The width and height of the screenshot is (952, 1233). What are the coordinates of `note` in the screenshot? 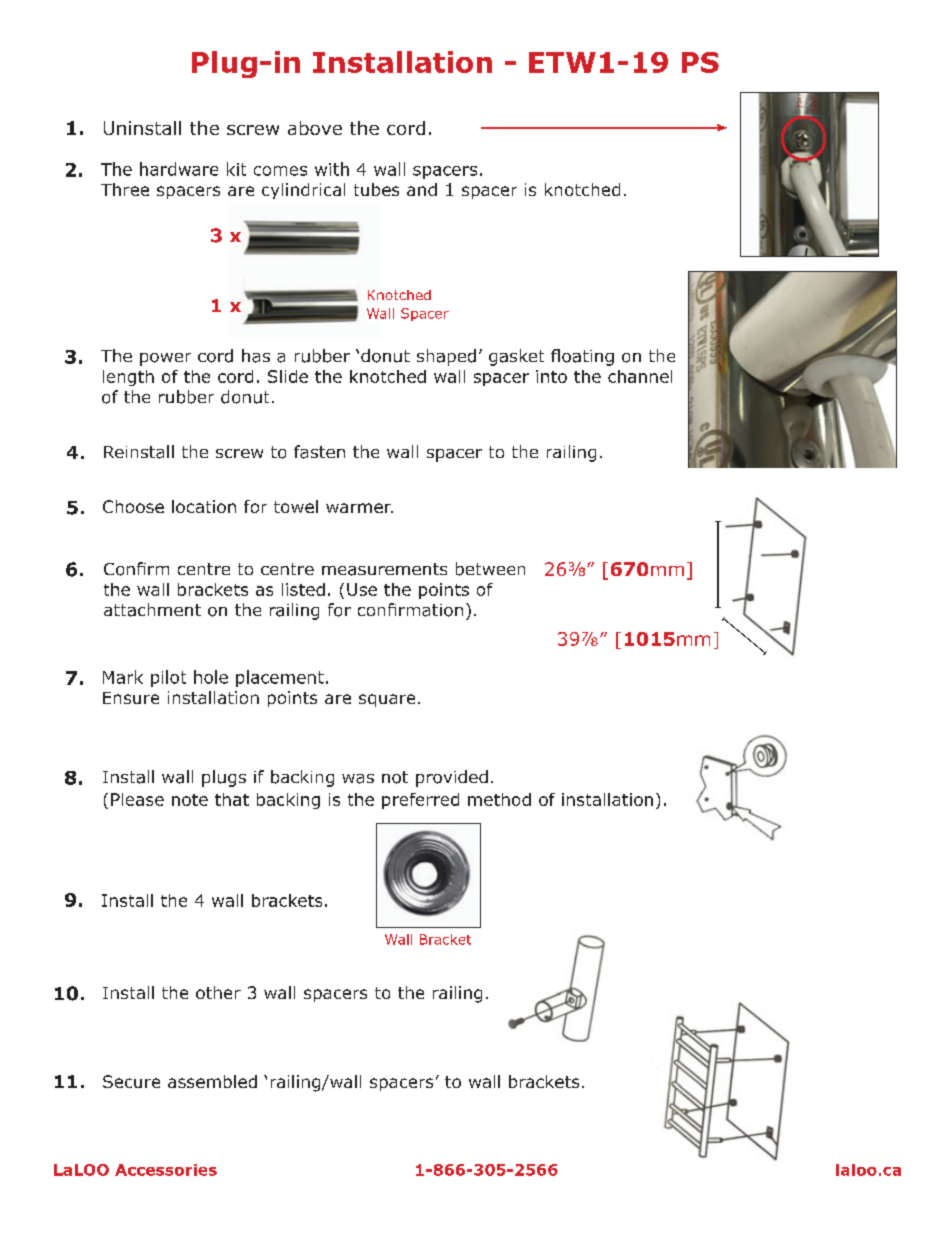 It's located at (190, 800).
